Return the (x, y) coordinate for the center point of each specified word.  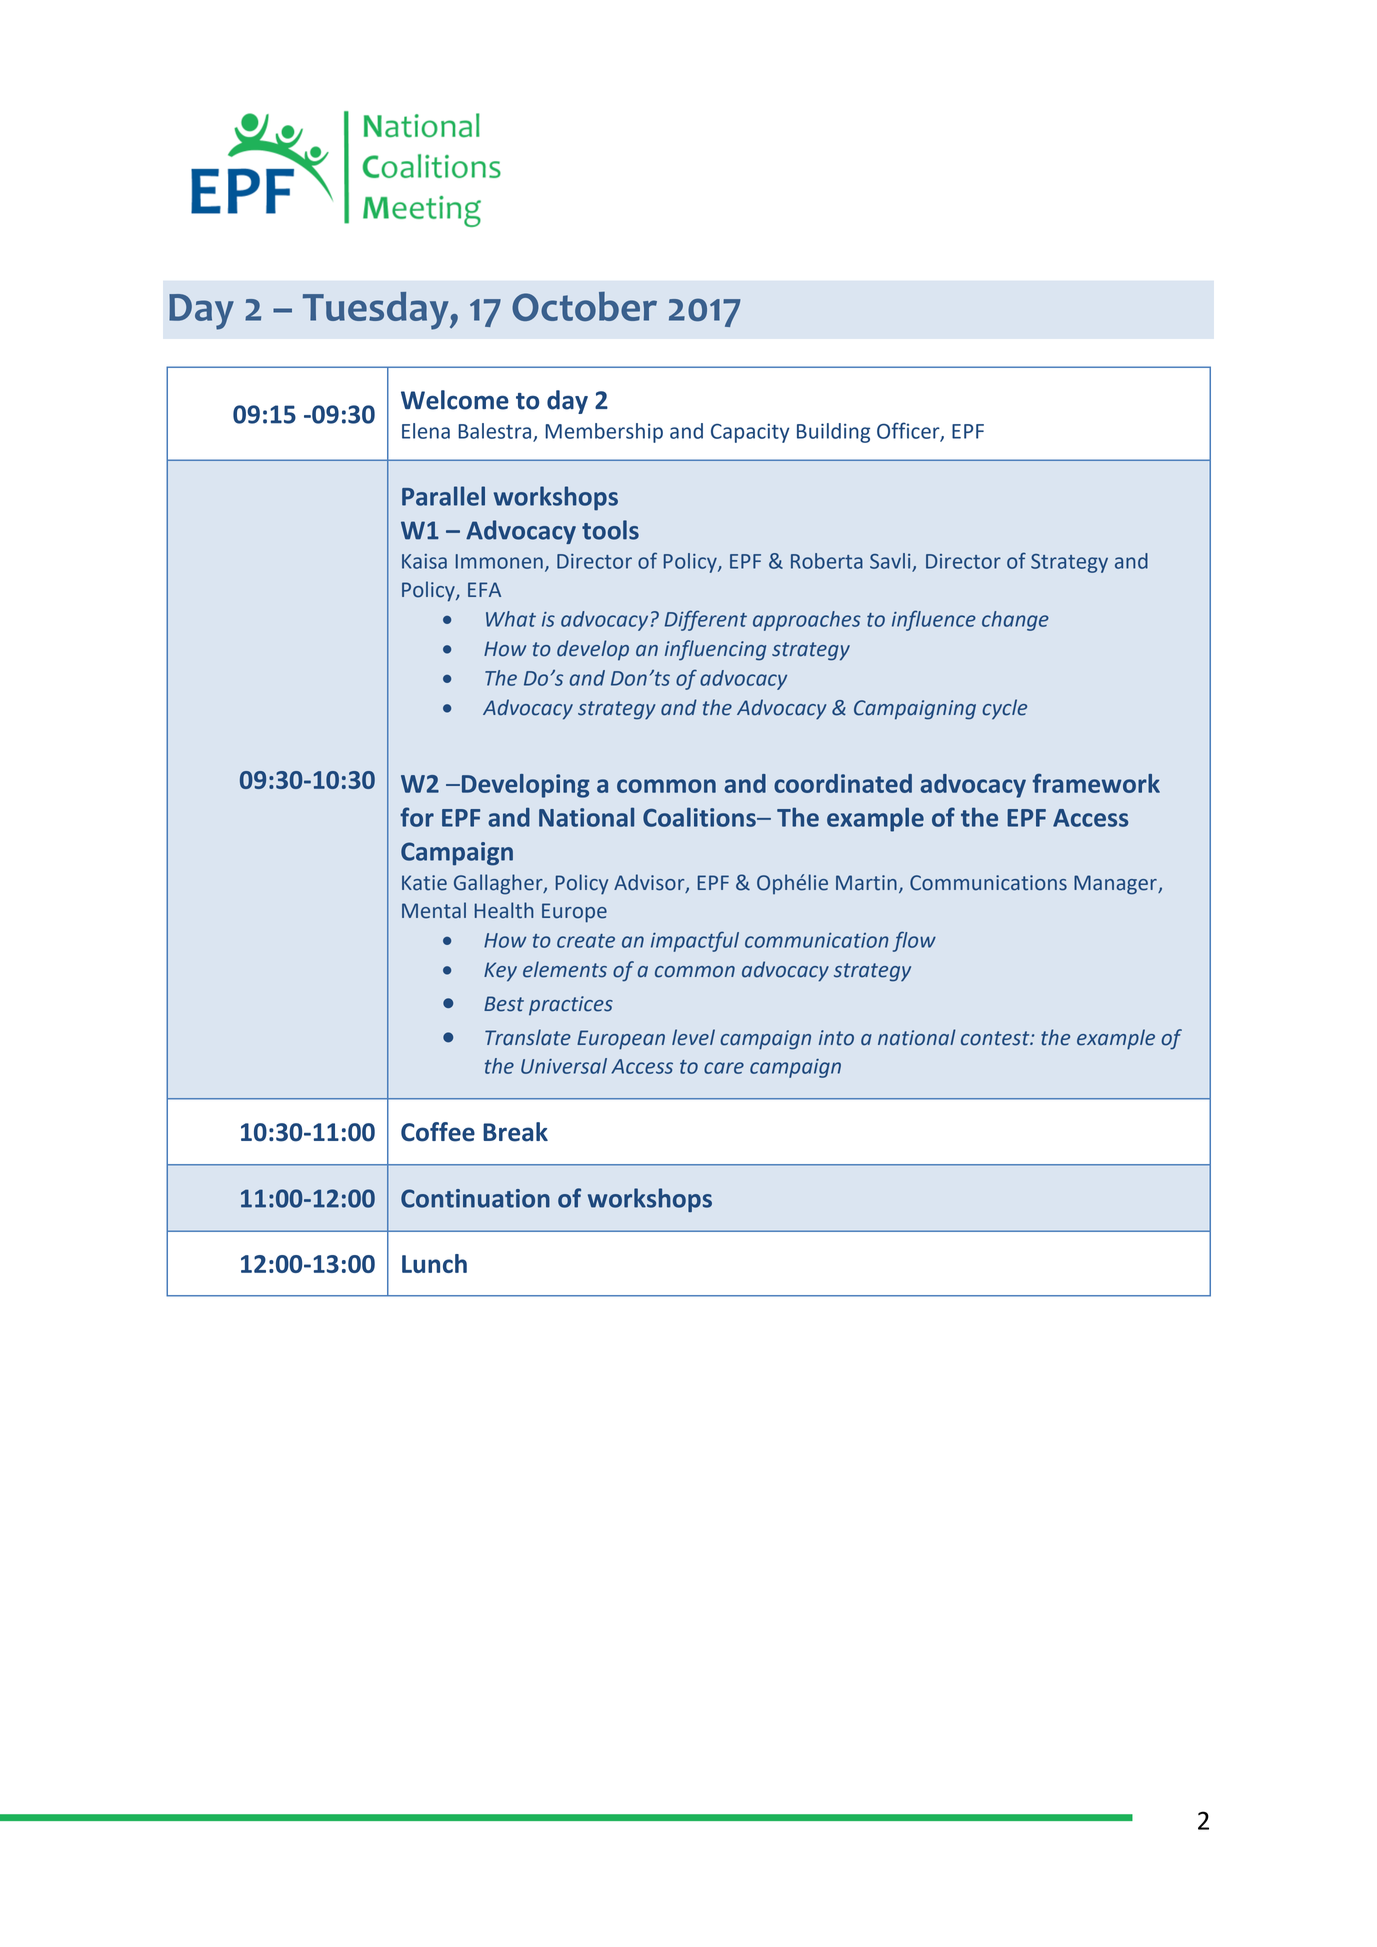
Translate (528, 1037)
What (511, 619)
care (724, 1068)
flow (914, 941)
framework (1096, 783)
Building (833, 433)
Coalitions (700, 817)
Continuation (475, 1198)
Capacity (750, 433)
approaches (807, 621)
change (1015, 621)
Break (515, 1132)
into (836, 1038)
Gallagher (499, 884)
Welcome (455, 400)
